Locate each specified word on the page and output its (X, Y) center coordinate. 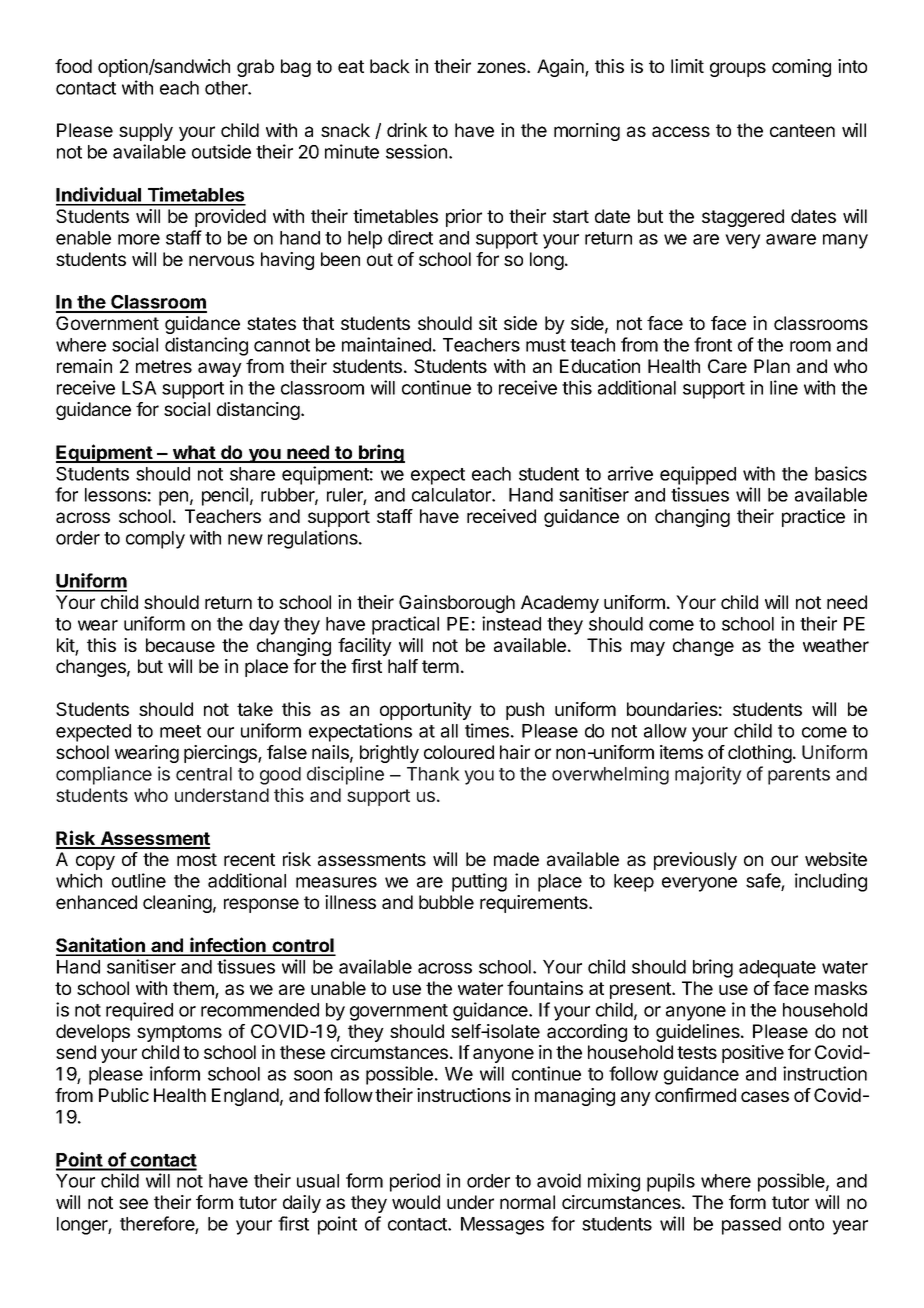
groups (738, 69)
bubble (446, 902)
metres (164, 366)
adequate (777, 969)
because (180, 645)
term (440, 666)
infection (228, 946)
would (416, 1202)
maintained (386, 344)
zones (502, 67)
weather (836, 645)
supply (146, 132)
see (133, 1203)
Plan (772, 366)
